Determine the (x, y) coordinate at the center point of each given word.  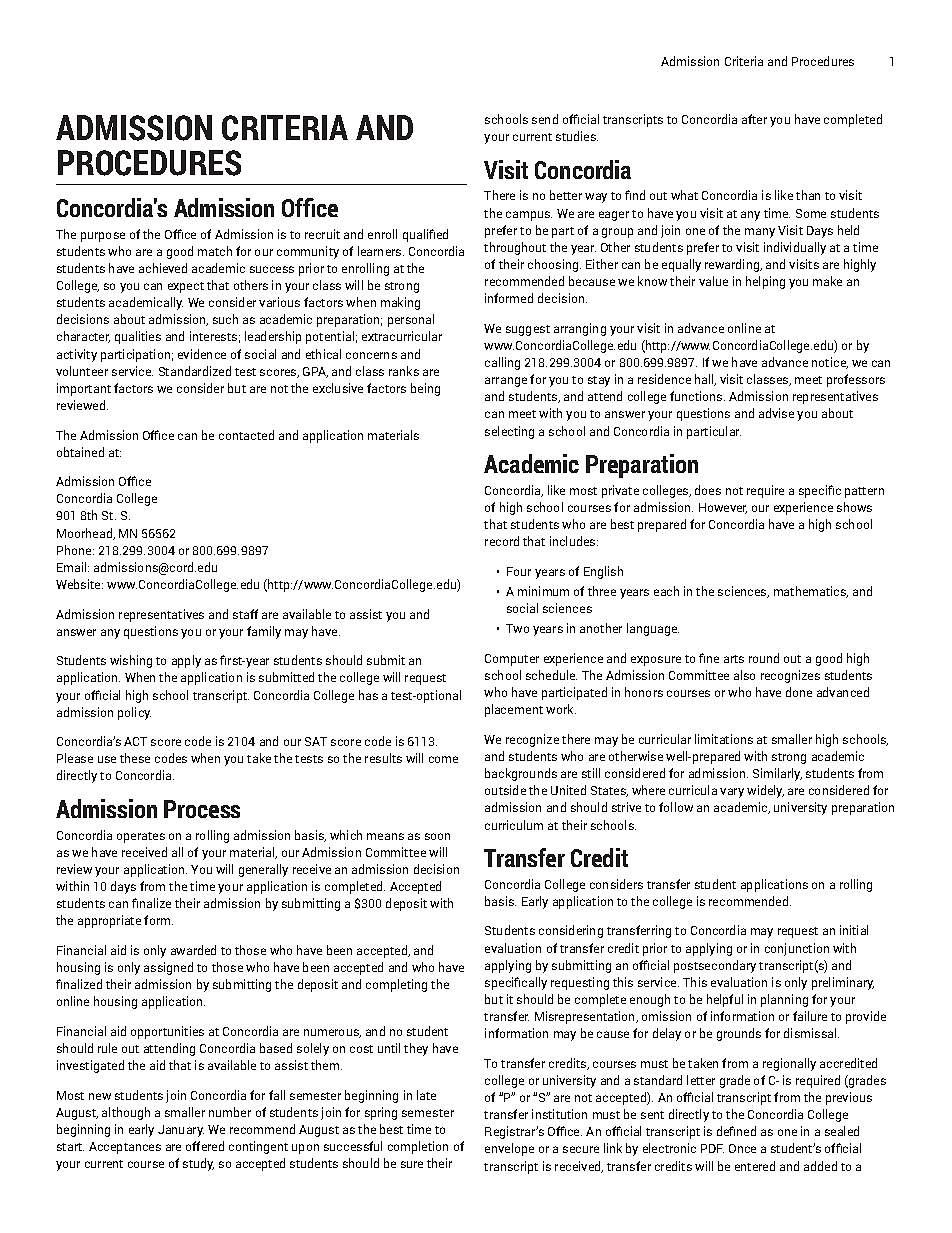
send (545, 119)
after (754, 119)
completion (418, 1147)
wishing (131, 661)
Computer (512, 660)
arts (734, 659)
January (181, 1131)
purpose (103, 237)
